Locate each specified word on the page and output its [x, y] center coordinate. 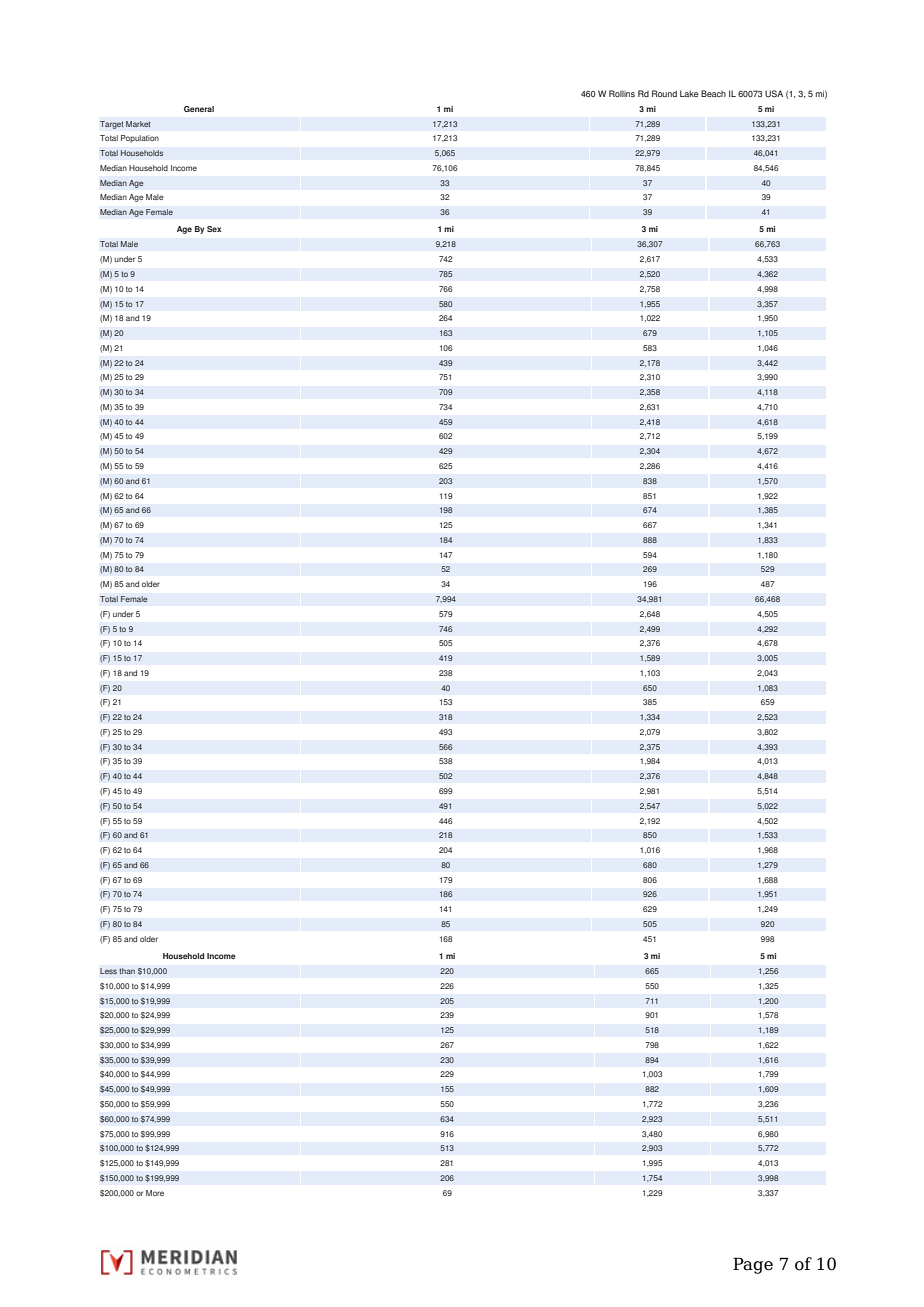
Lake [689, 93]
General [199, 109]
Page [753, 1265]
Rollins [622, 93]
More [155, 1193]
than [127, 971]
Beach [713, 93]
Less [108, 971]
